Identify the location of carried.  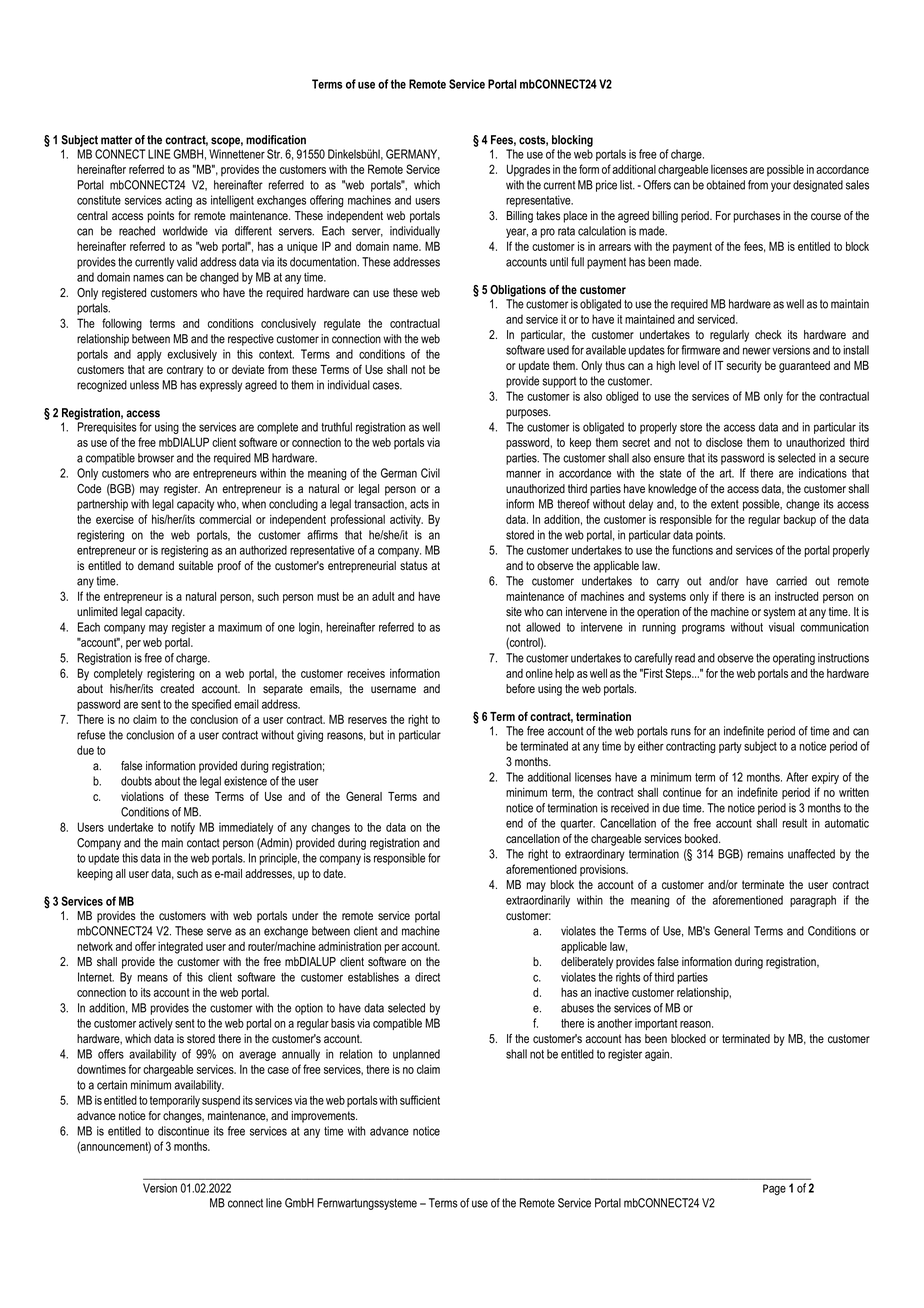
(791, 581).
